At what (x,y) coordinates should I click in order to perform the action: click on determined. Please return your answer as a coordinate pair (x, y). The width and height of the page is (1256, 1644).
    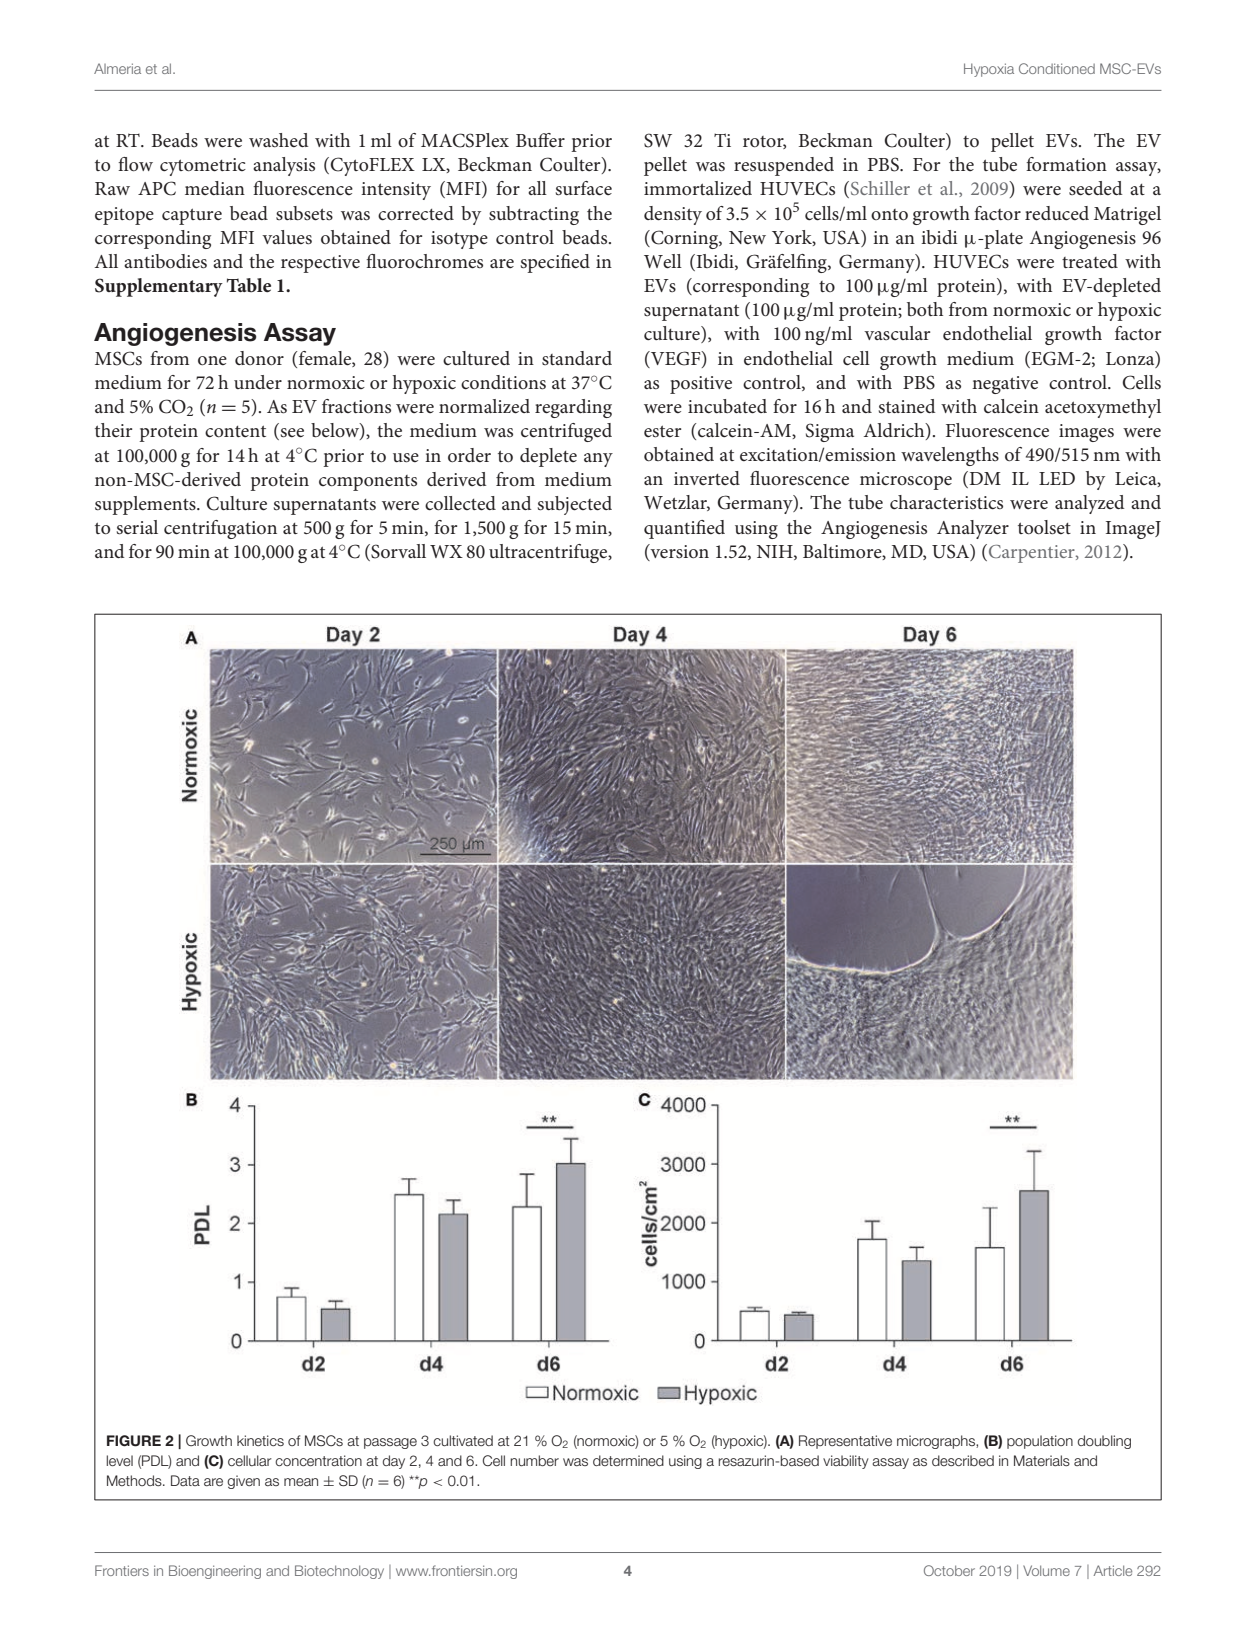
    Looking at the image, I should click on (628, 1460).
